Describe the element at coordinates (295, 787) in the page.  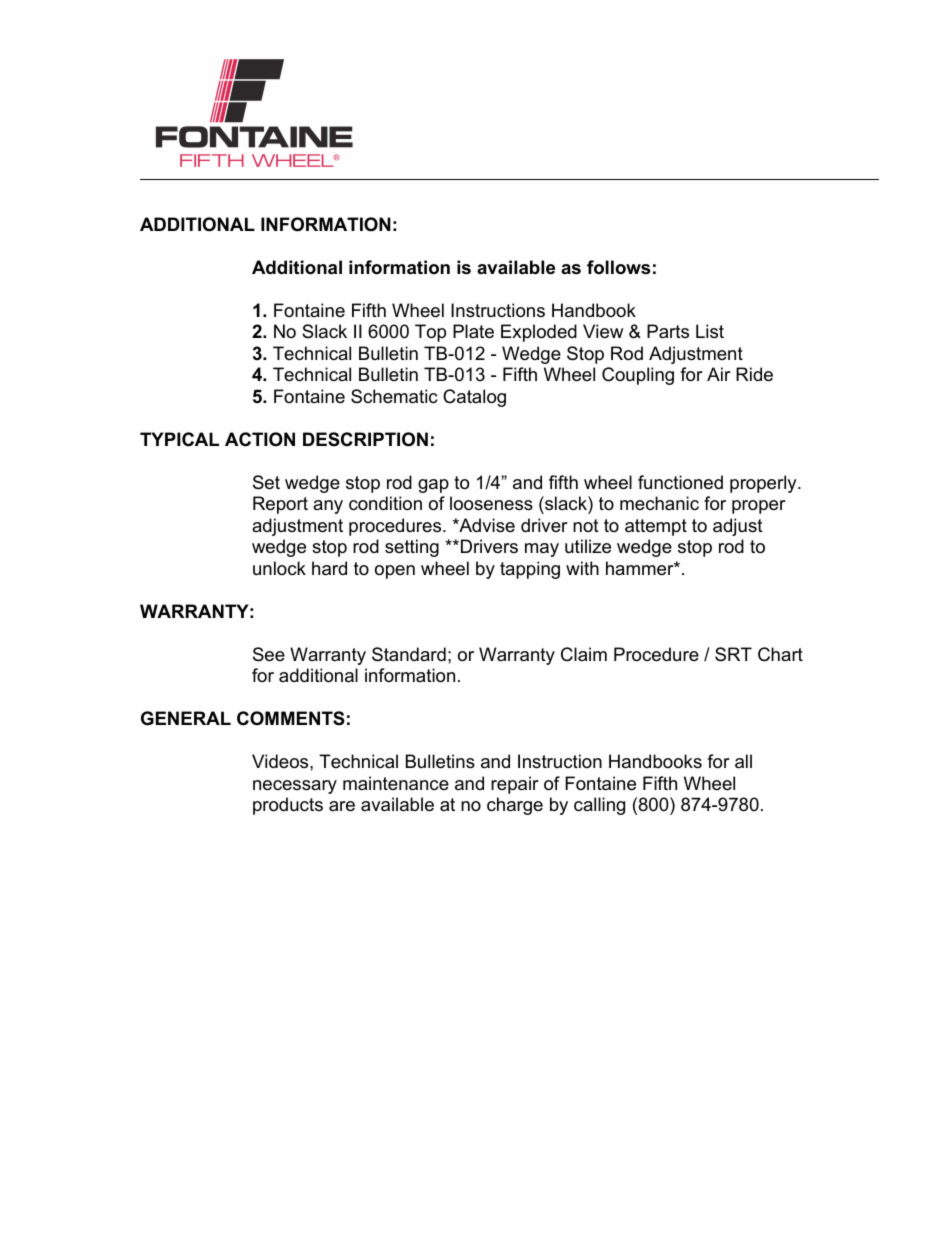
I see `necessary` at that location.
